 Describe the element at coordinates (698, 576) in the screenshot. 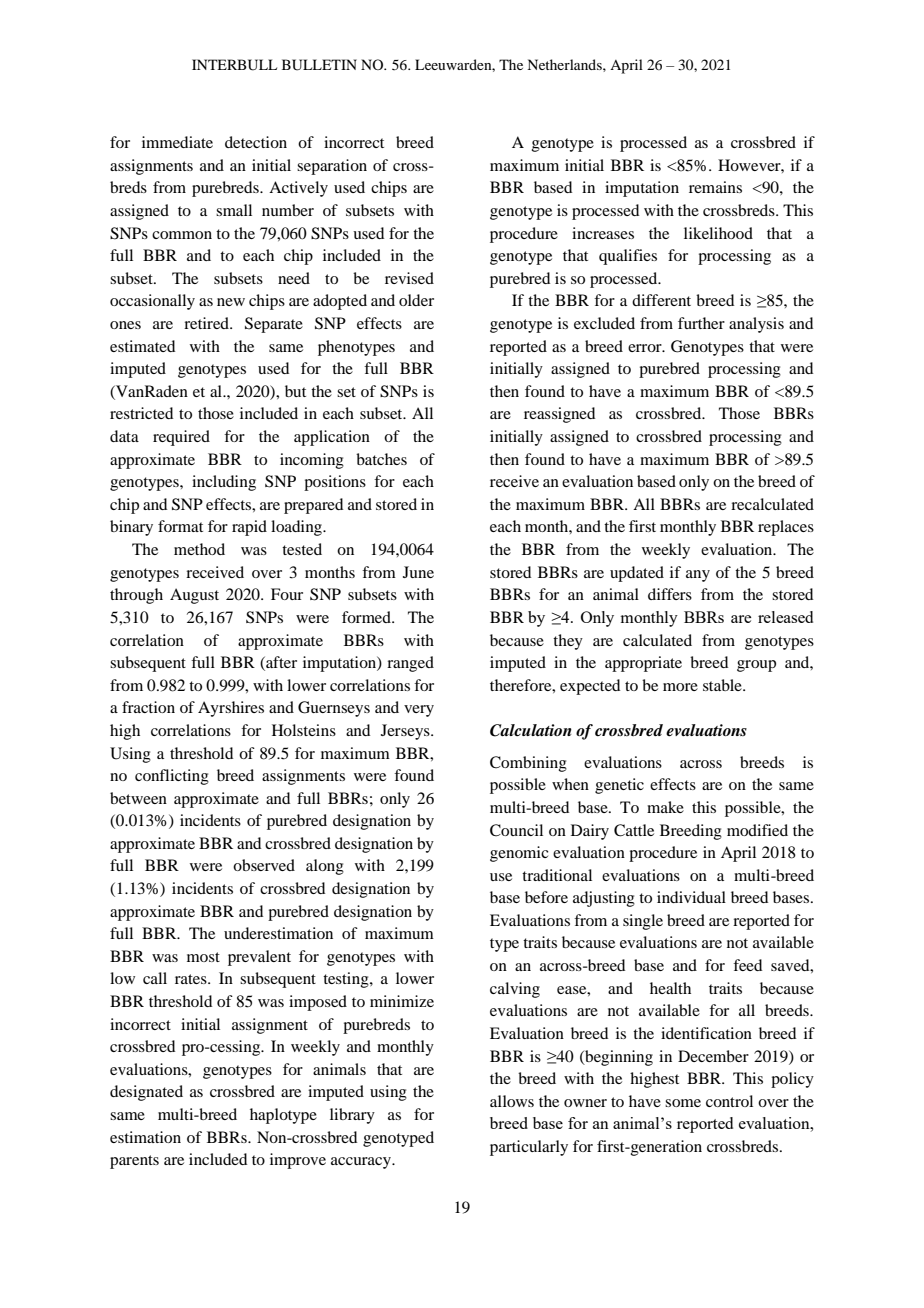

I see `any` at that location.
